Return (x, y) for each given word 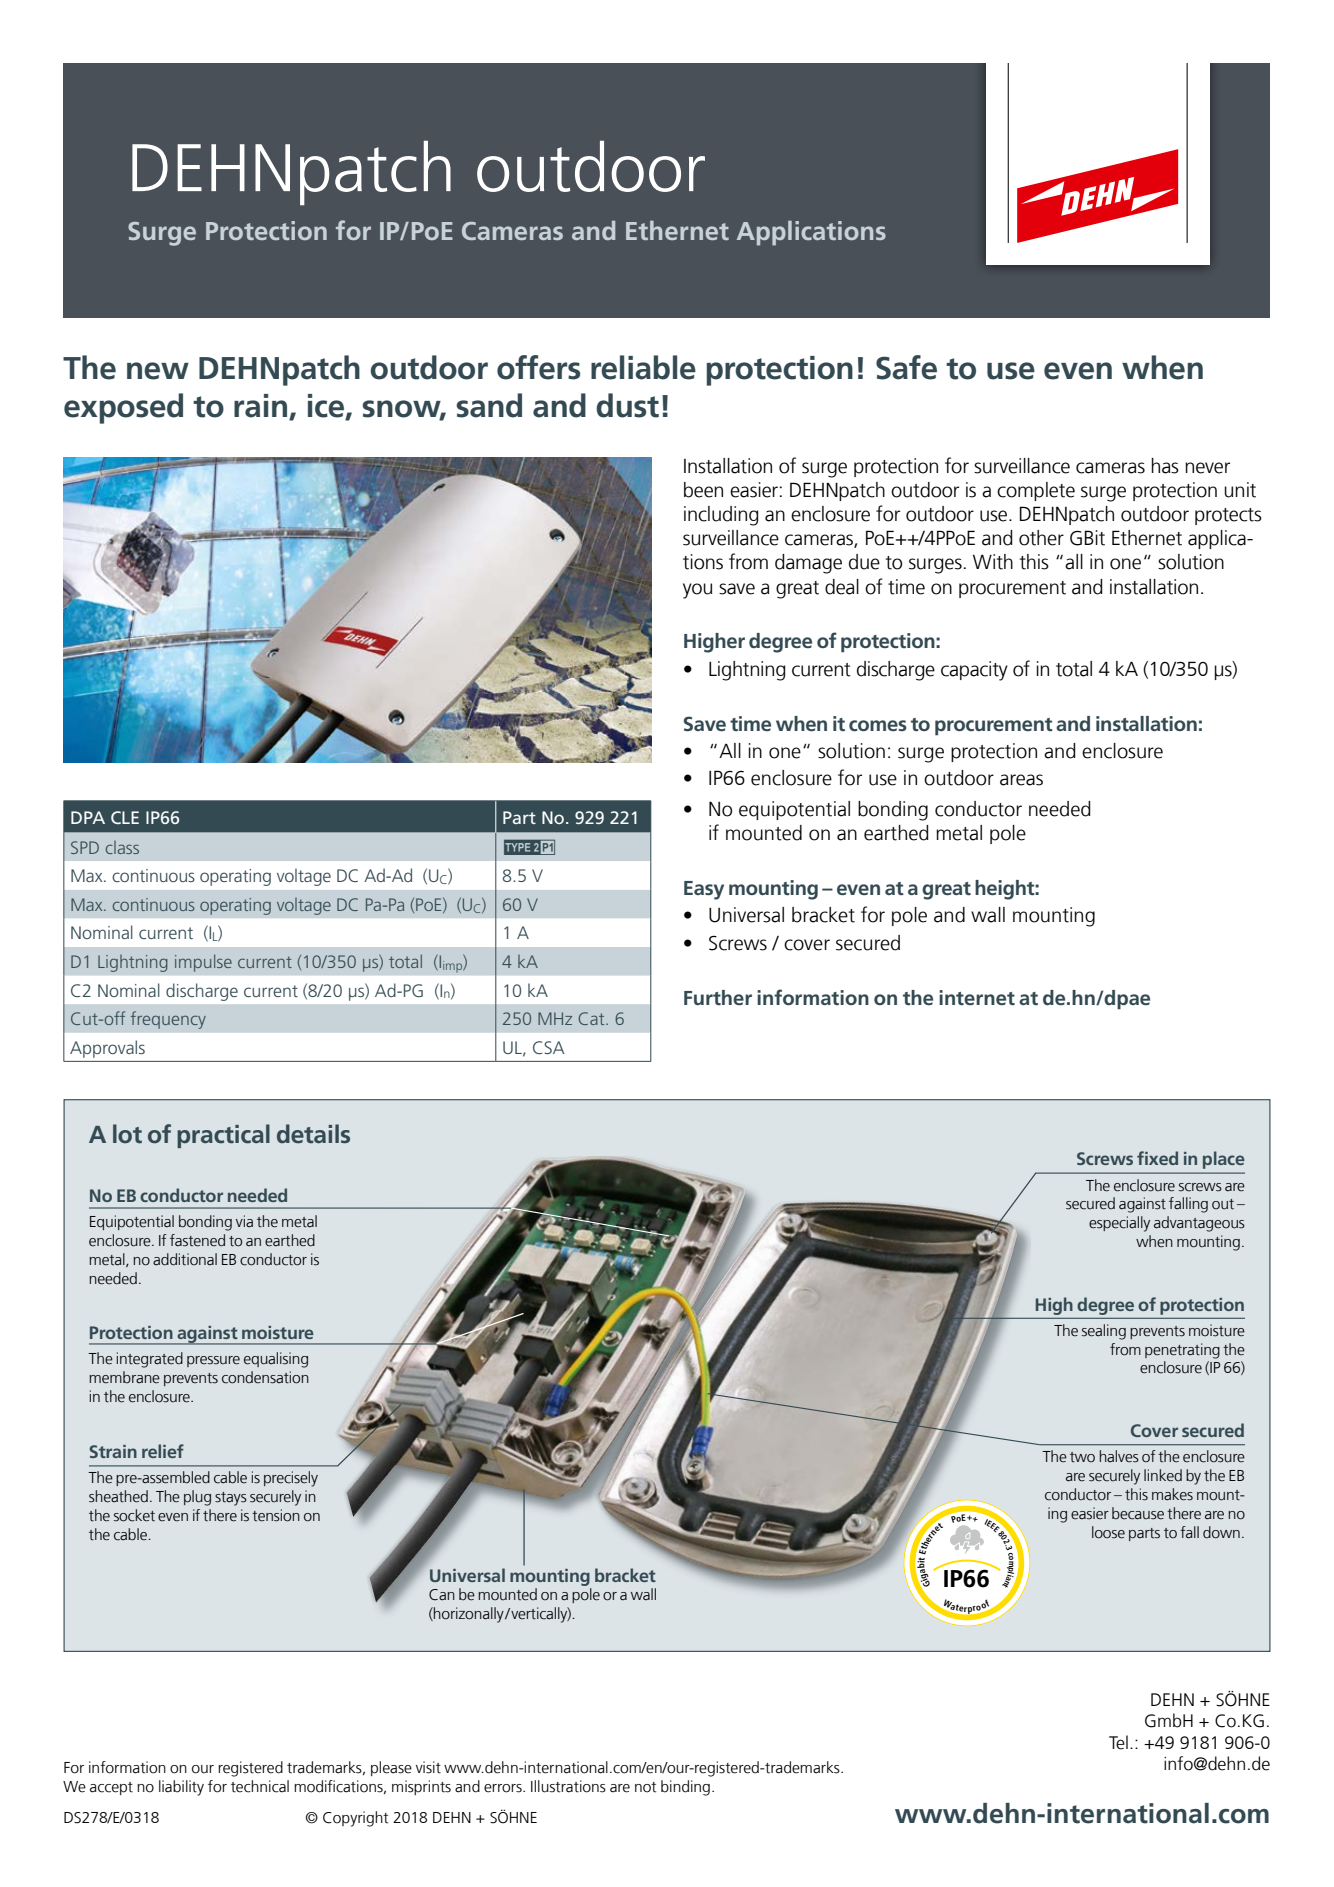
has (1165, 466)
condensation (265, 1377)
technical (260, 1786)
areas (1021, 780)
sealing (1104, 1332)
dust (627, 405)
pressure (213, 1361)
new (158, 371)
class (122, 847)
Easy (704, 890)
